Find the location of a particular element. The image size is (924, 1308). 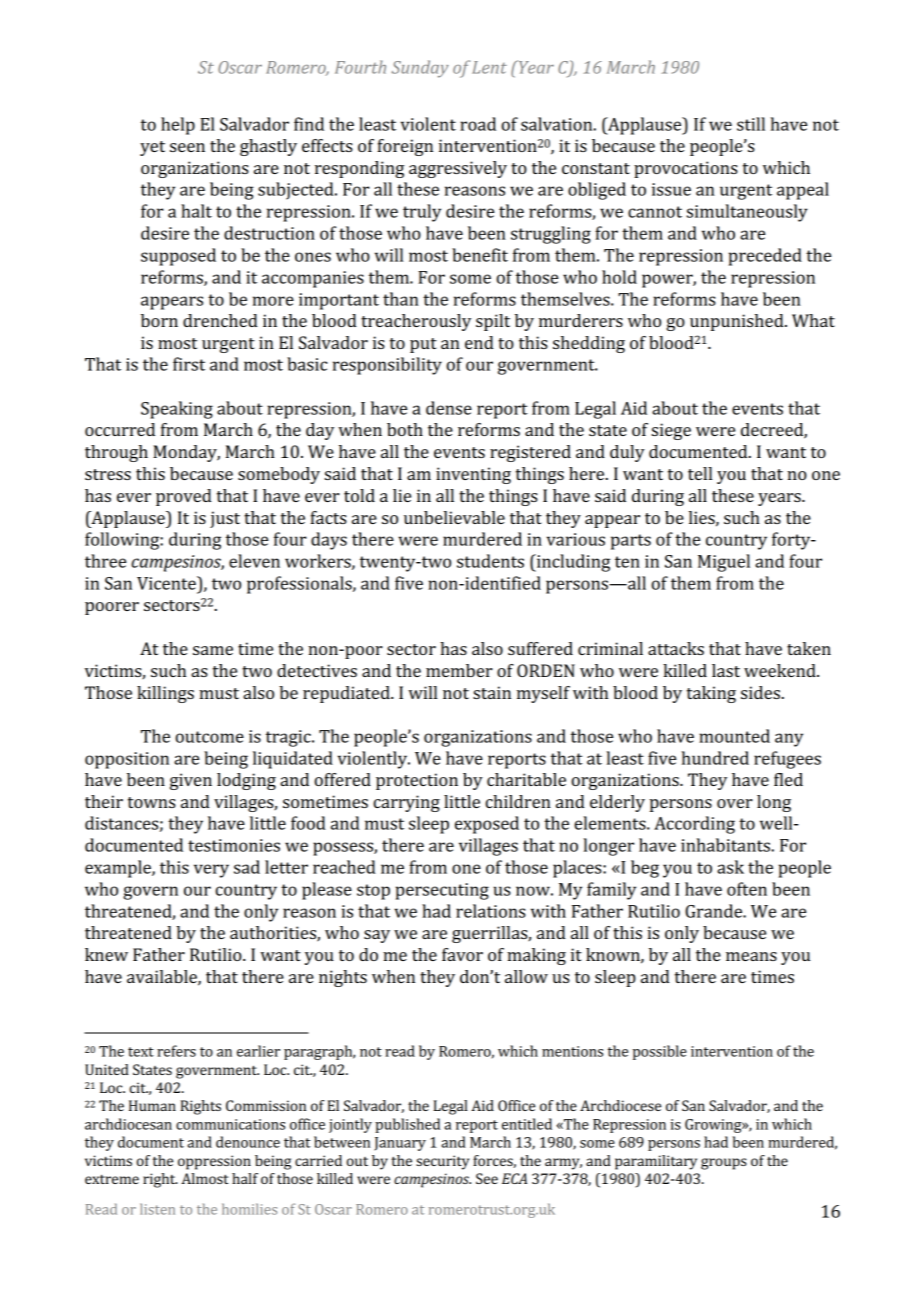

road is located at coordinates (478, 124).
